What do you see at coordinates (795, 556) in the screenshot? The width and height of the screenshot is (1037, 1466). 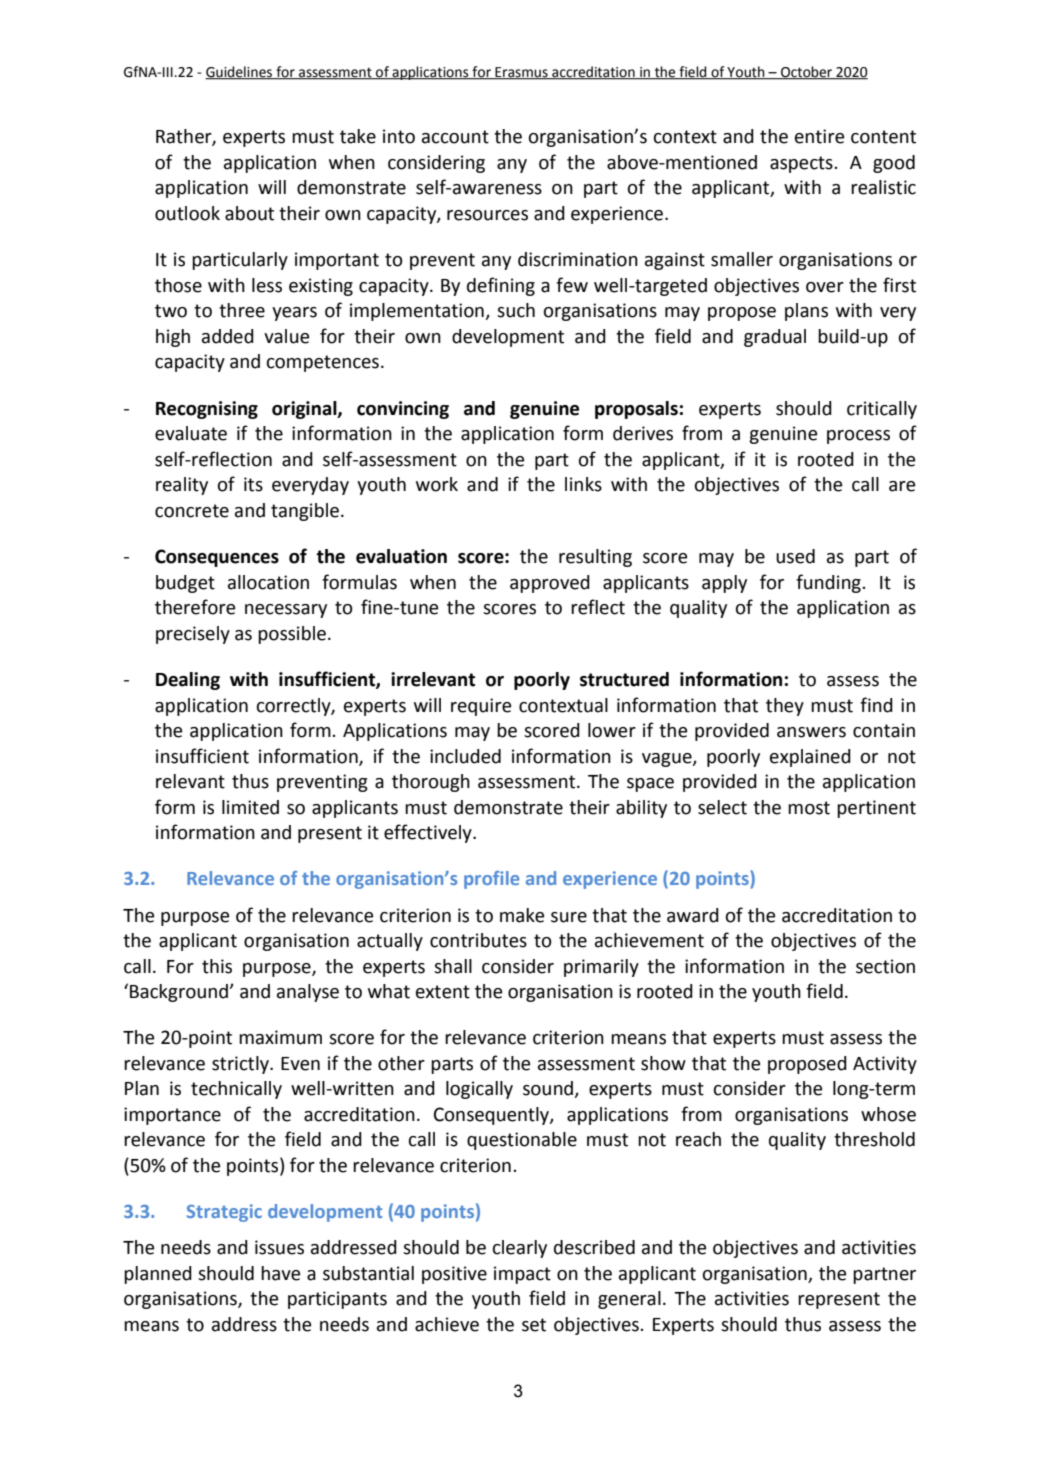 I see `used` at bounding box center [795, 556].
